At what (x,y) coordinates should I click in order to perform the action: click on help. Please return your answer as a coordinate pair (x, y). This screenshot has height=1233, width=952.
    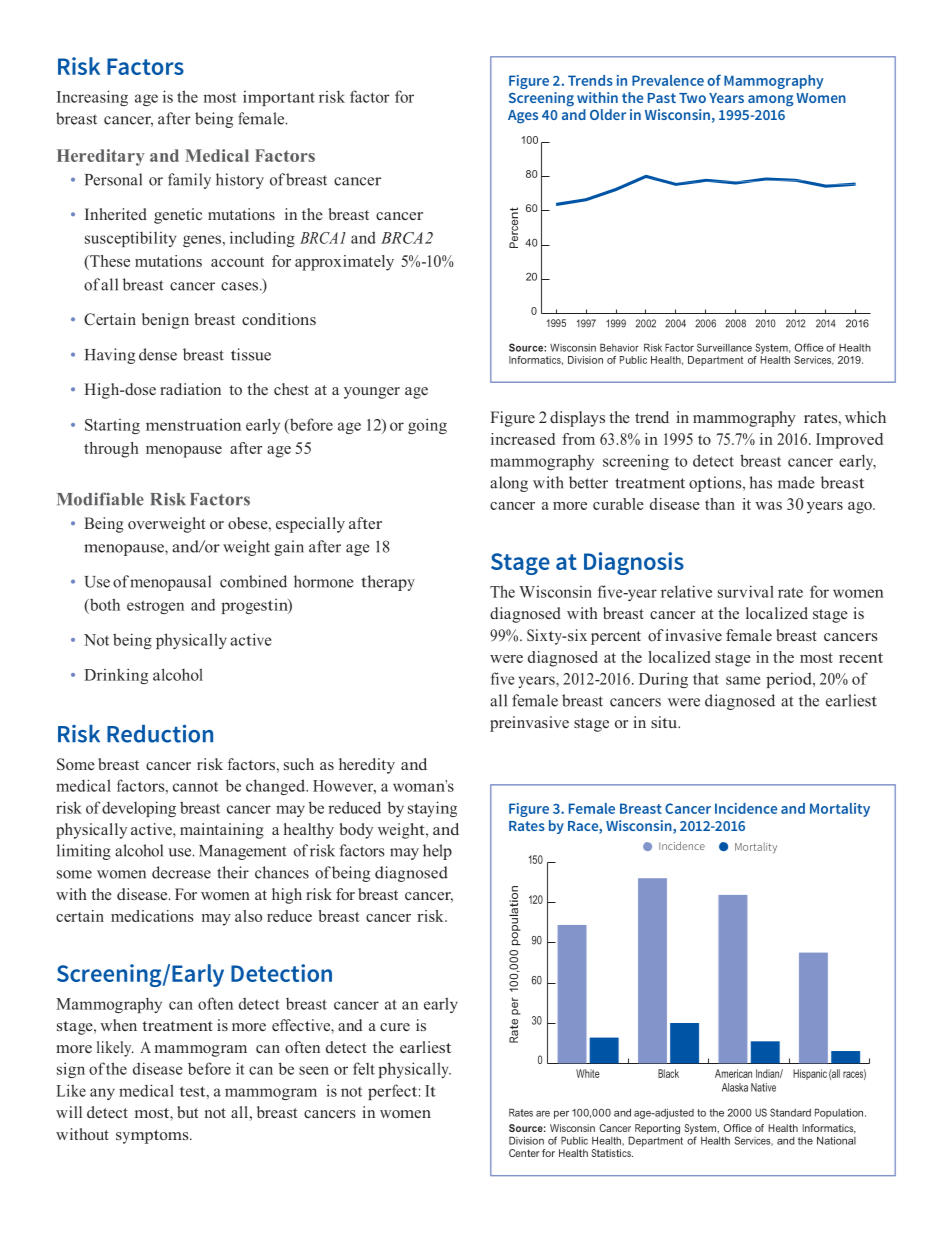
    Looking at the image, I should click on (437, 852).
